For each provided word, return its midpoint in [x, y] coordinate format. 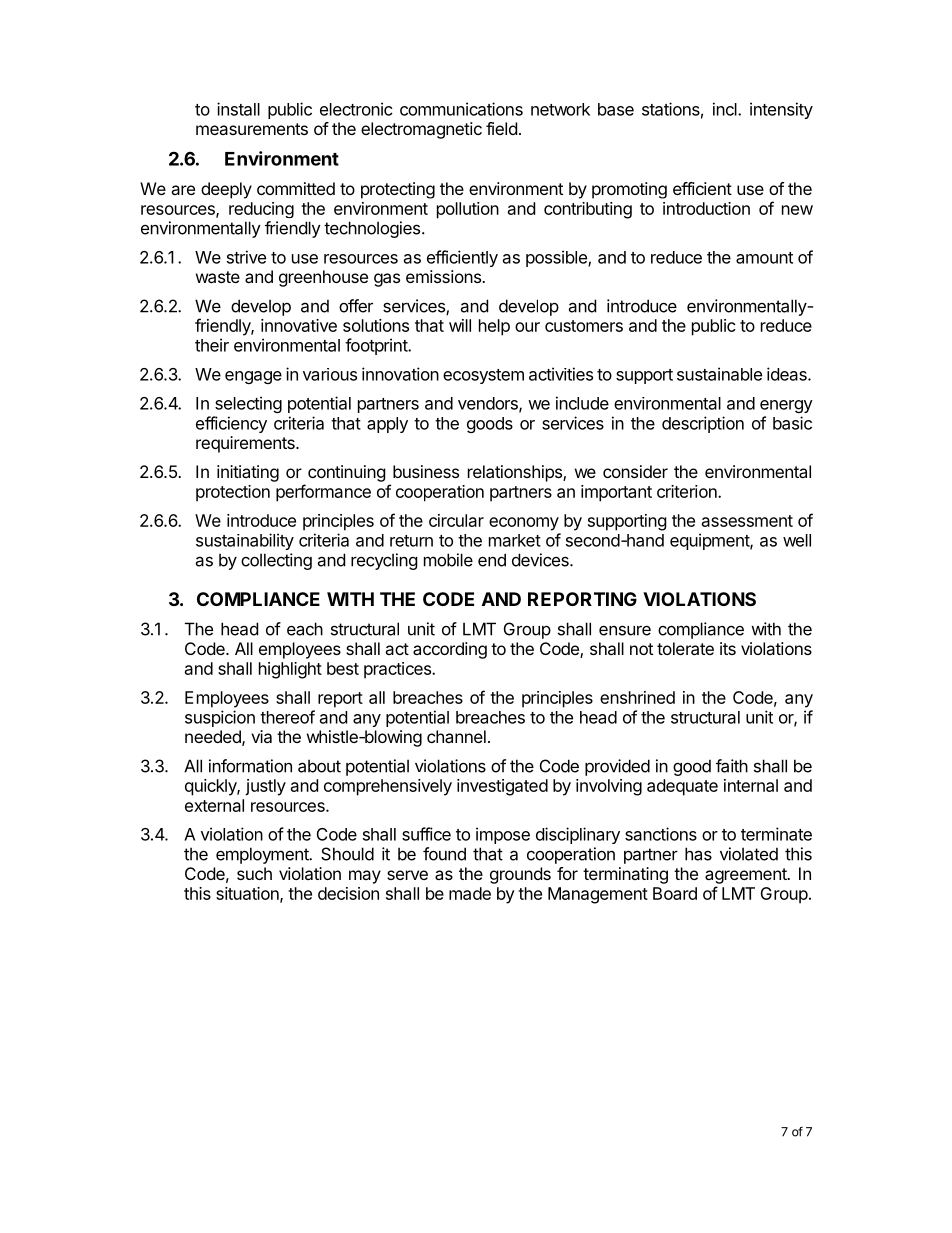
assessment [747, 521]
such [254, 873]
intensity [781, 110]
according [450, 650]
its [728, 648]
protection [233, 493]
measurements [252, 129]
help [494, 327]
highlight [290, 670]
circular [456, 520]
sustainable [719, 374]
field [501, 128]
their [212, 345]
